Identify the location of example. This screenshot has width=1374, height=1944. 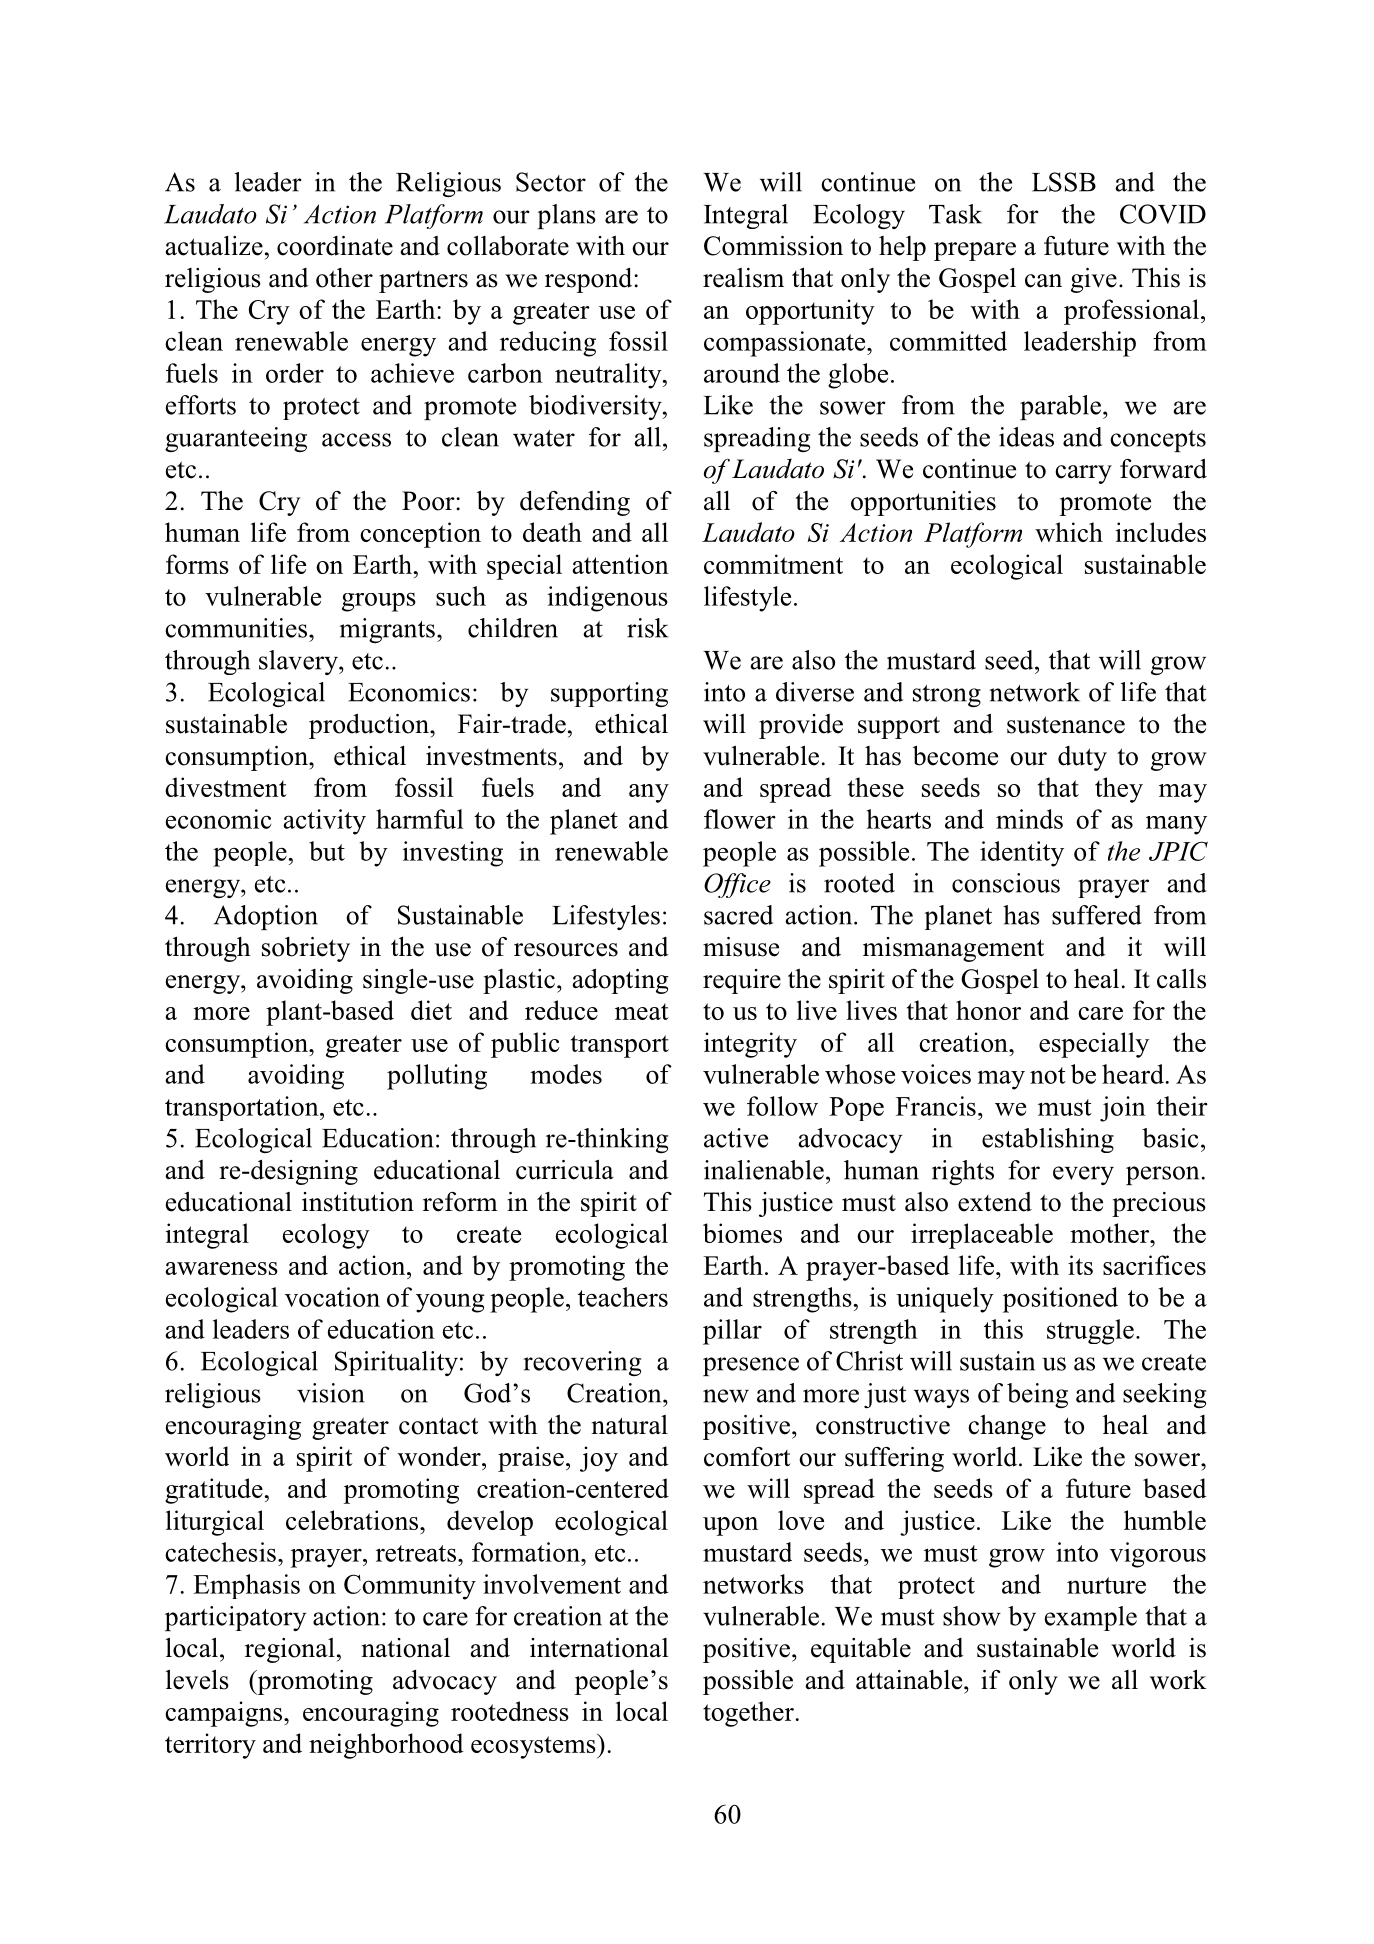
(1091, 1618).
